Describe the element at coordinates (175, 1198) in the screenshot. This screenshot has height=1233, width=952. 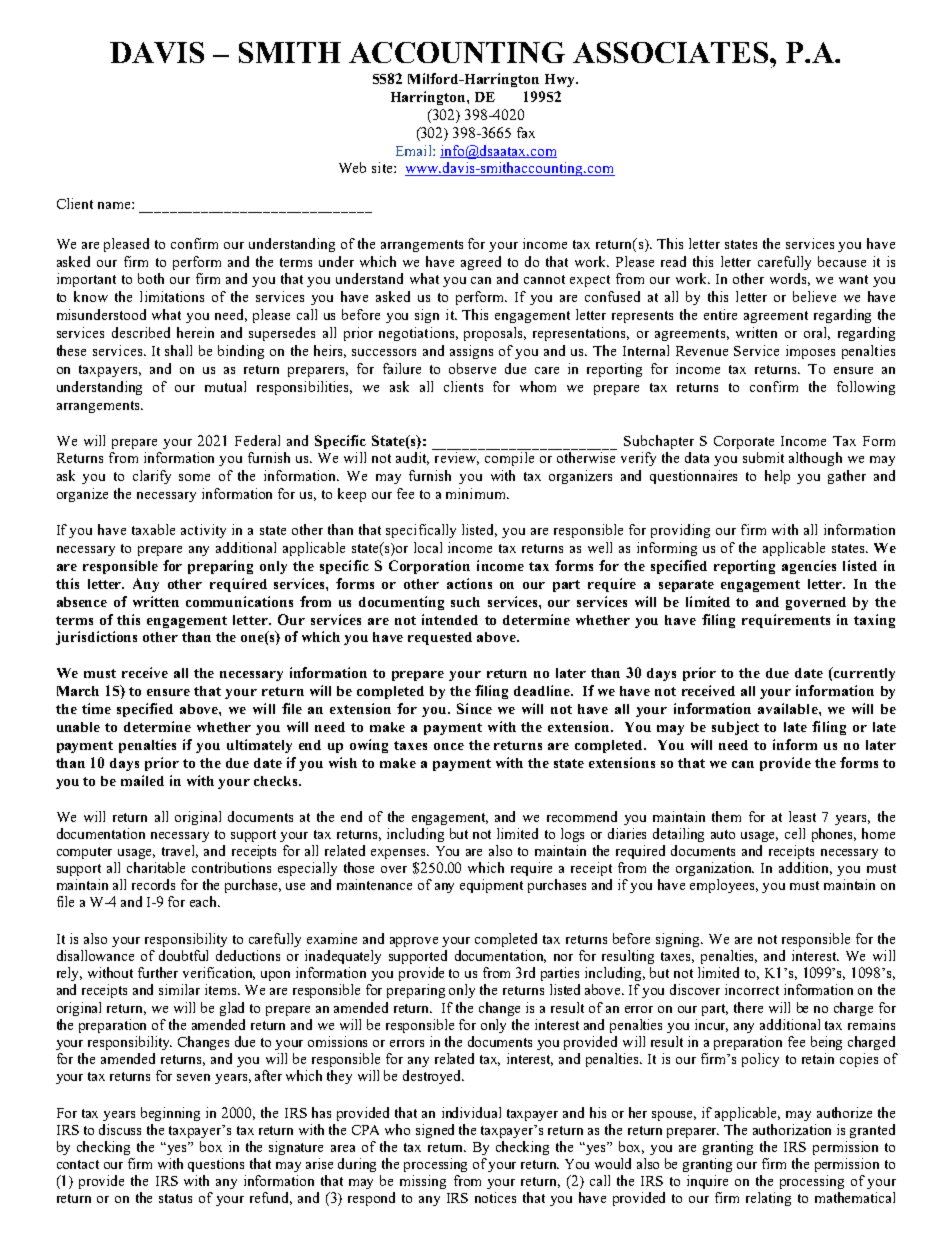
I see `status` at that location.
